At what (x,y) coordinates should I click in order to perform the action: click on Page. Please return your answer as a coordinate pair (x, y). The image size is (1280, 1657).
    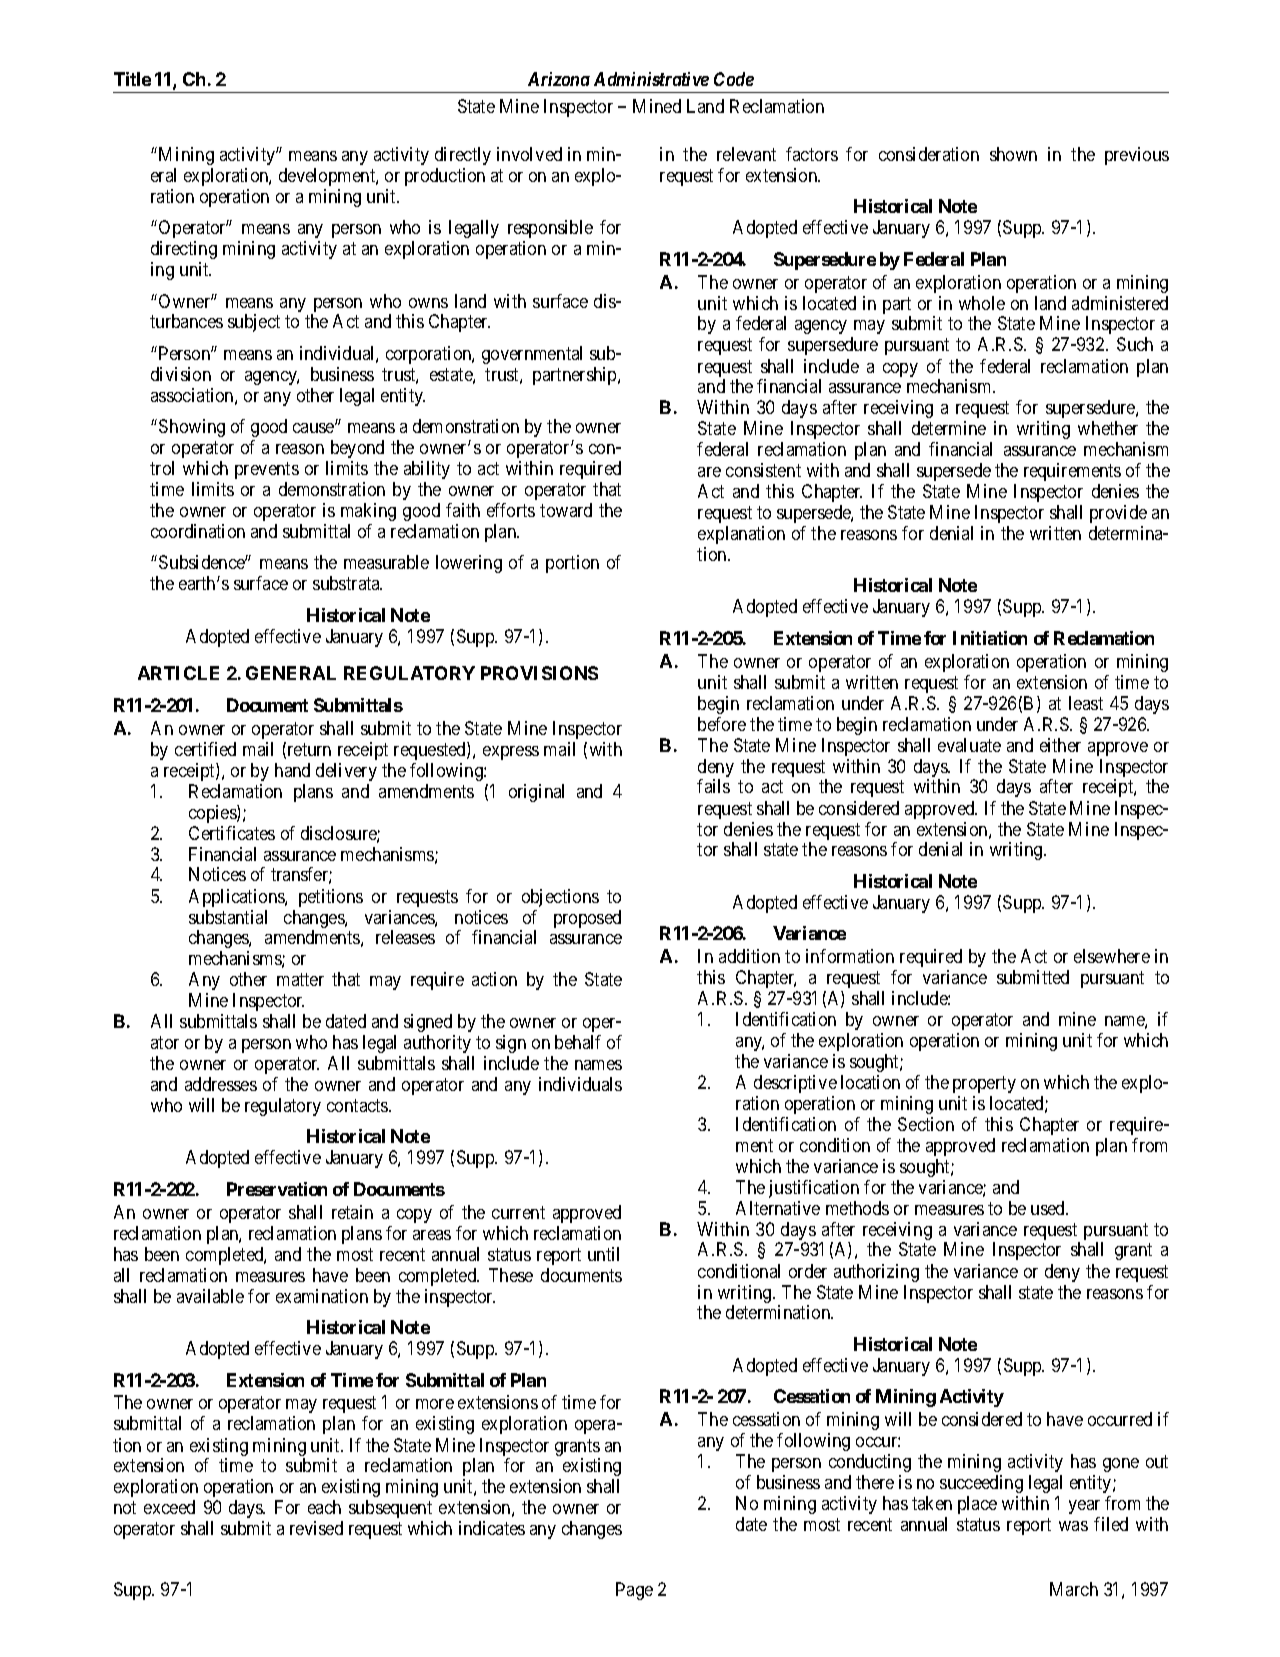
    Looking at the image, I should click on (634, 1591).
